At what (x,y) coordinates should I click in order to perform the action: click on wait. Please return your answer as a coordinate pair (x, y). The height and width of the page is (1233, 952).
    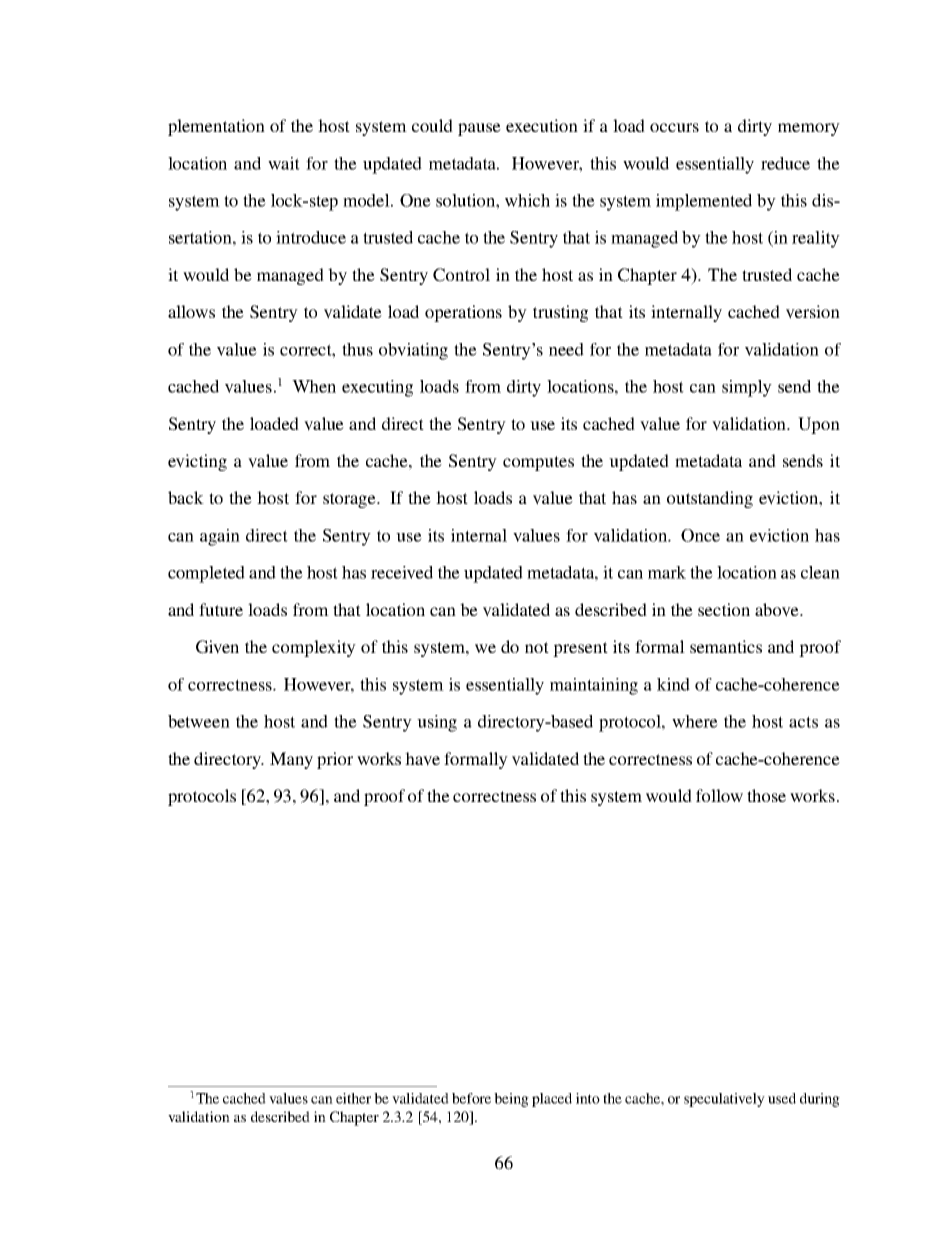
    Looking at the image, I should click on (284, 163).
